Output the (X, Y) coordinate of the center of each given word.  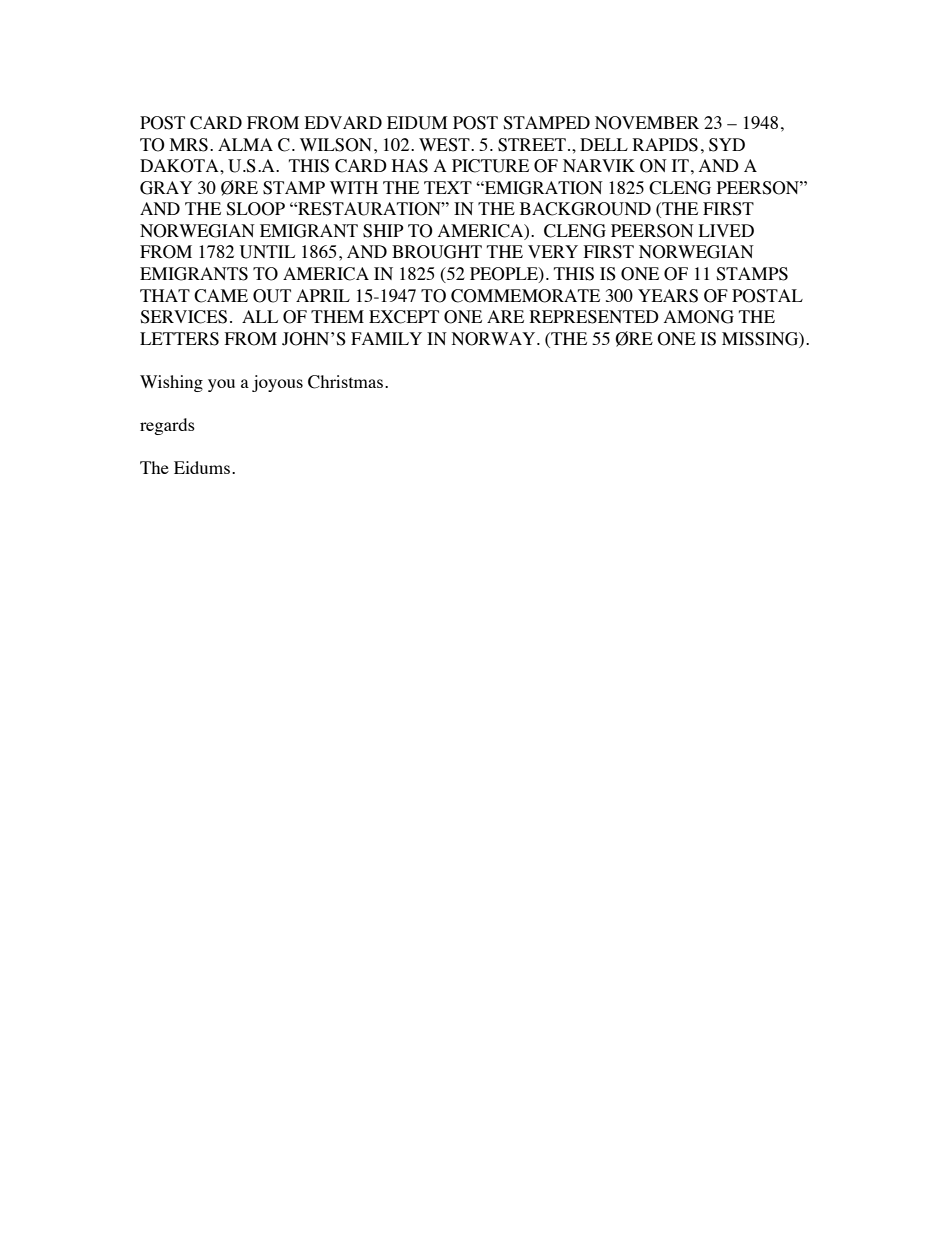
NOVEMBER (647, 123)
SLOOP (255, 209)
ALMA (245, 144)
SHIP (383, 231)
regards (167, 426)
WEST (445, 145)
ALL (260, 316)
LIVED (726, 230)
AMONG (699, 317)
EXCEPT (404, 317)
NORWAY (495, 339)
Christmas (345, 382)
